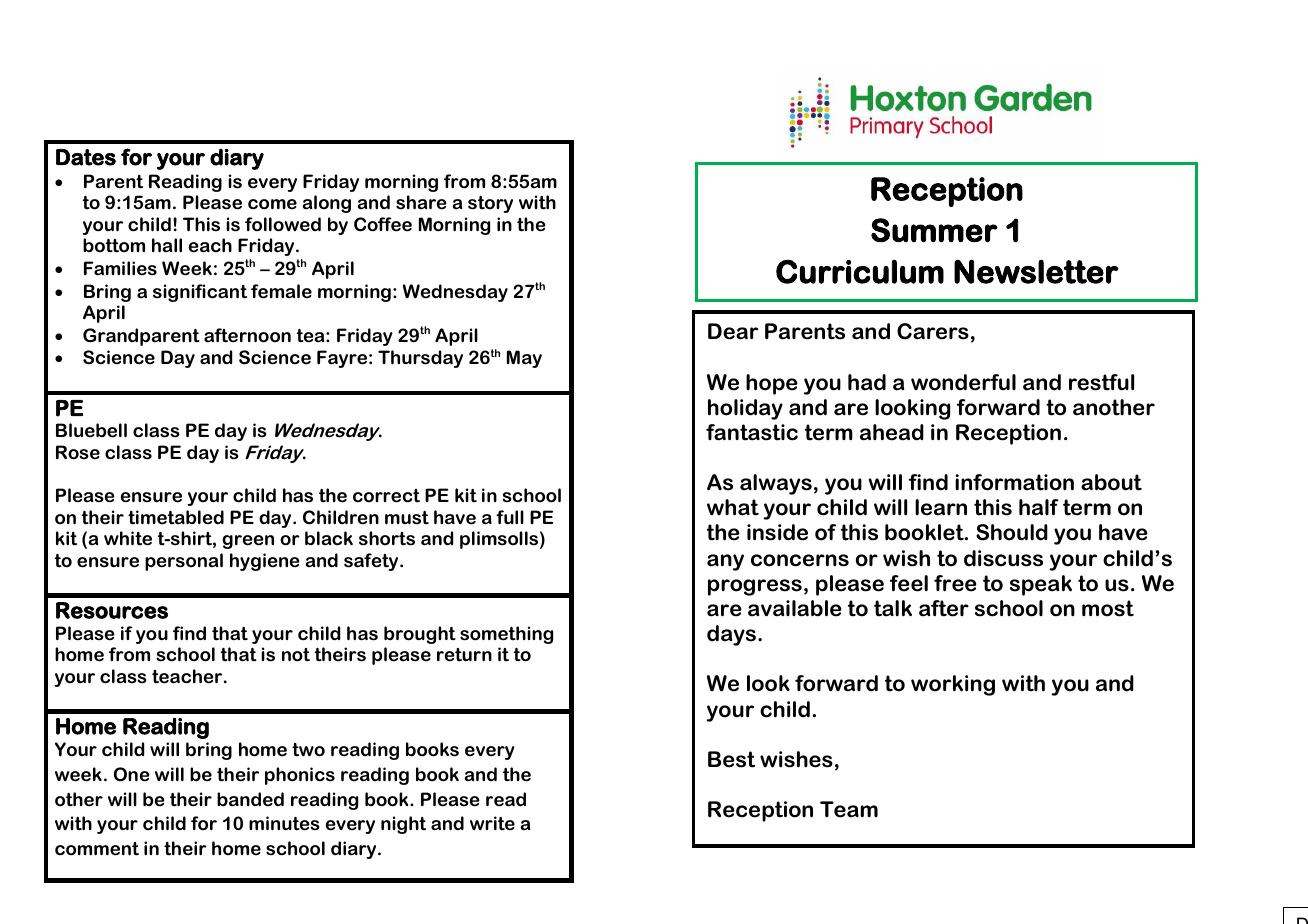 Image resolution: width=1308 pixels, height=924 pixels. I want to click on story, so click(490, 204).
